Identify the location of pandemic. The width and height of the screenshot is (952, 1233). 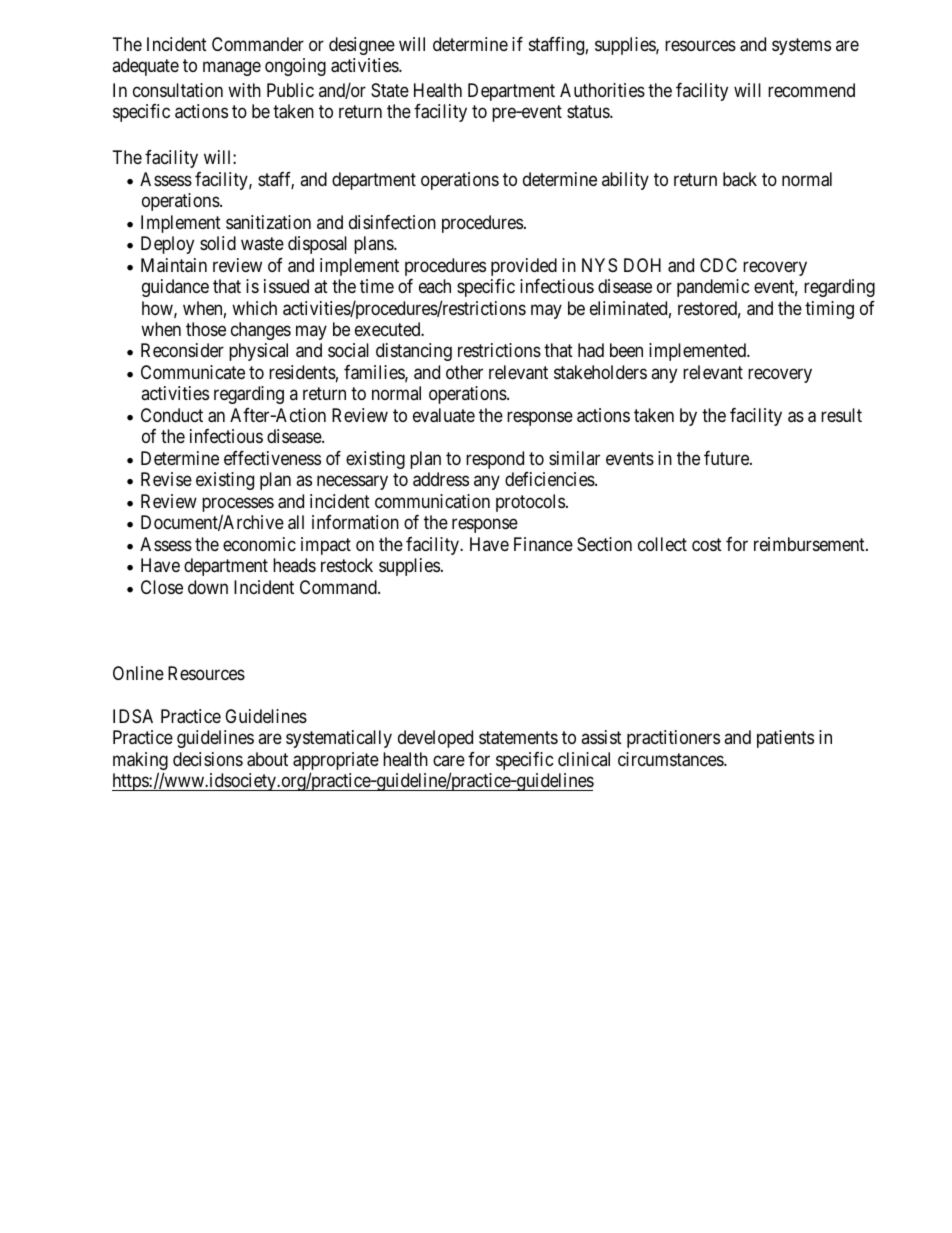
(713, 288).
